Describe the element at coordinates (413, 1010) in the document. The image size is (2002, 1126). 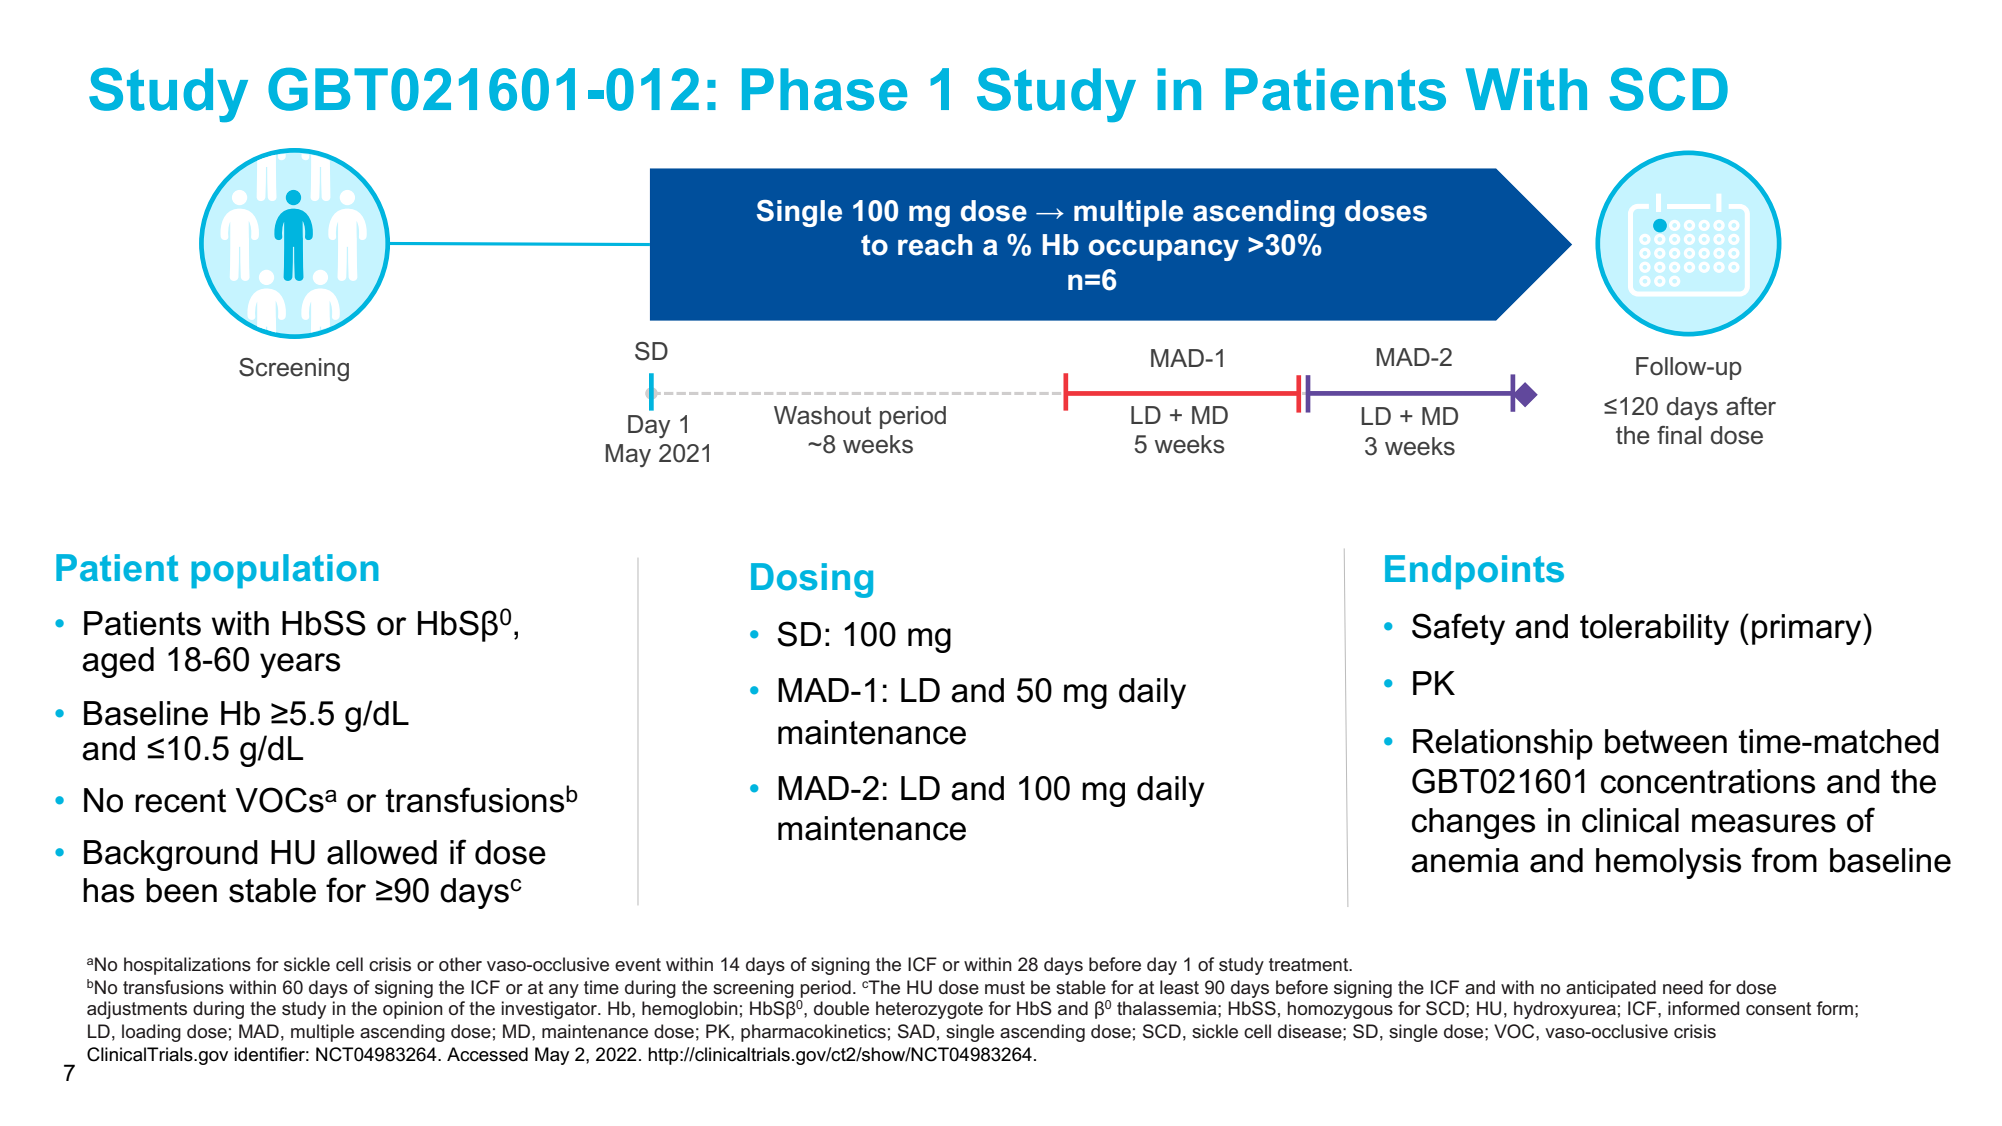
I see `opinion` at that location.
